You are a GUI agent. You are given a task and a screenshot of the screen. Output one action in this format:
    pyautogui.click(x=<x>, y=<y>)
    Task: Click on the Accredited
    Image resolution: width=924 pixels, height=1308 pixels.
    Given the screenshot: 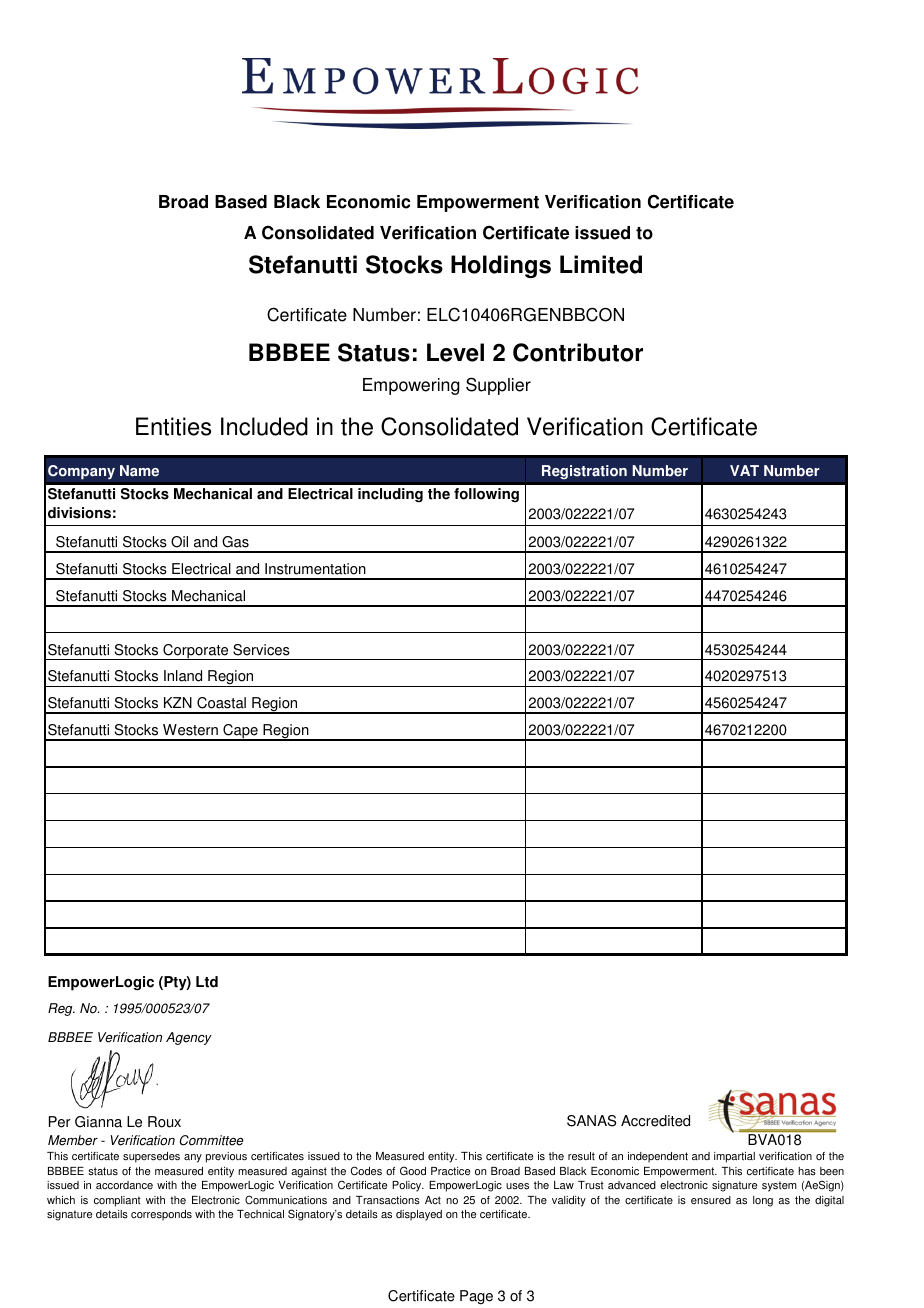 What is the action you would take?
    pyautogui.click(x=655, y=1121)
